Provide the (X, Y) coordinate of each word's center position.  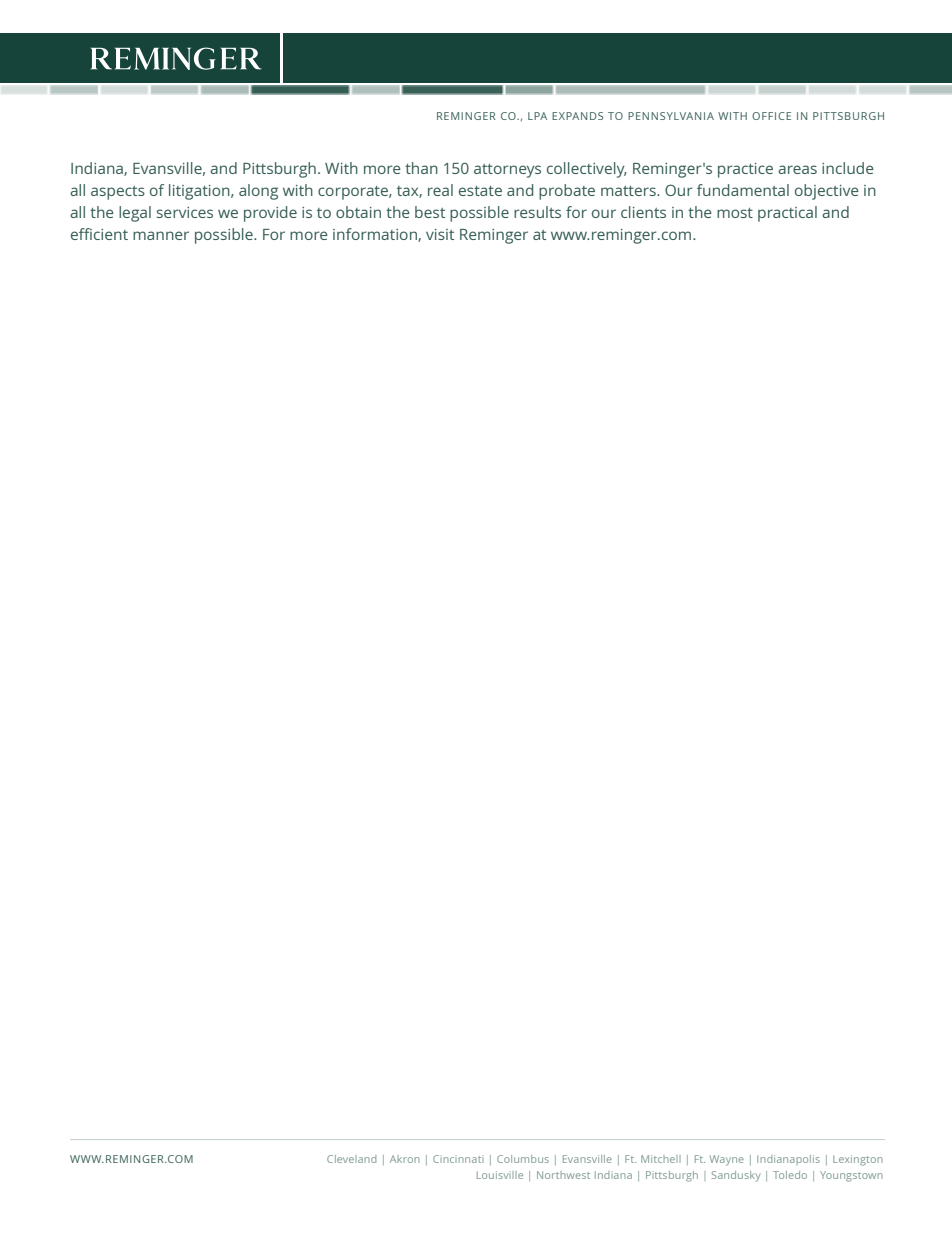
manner (161, 235)
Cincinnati (458, 1159)
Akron (405, 1159)
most (735, 213)
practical (787, 214)
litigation (200, 192)
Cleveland (351, 1159)
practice (745, 170)
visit (440, 234)
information (376, 235)
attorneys (507, 171)
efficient (99, 234)
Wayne (727, 1160)
